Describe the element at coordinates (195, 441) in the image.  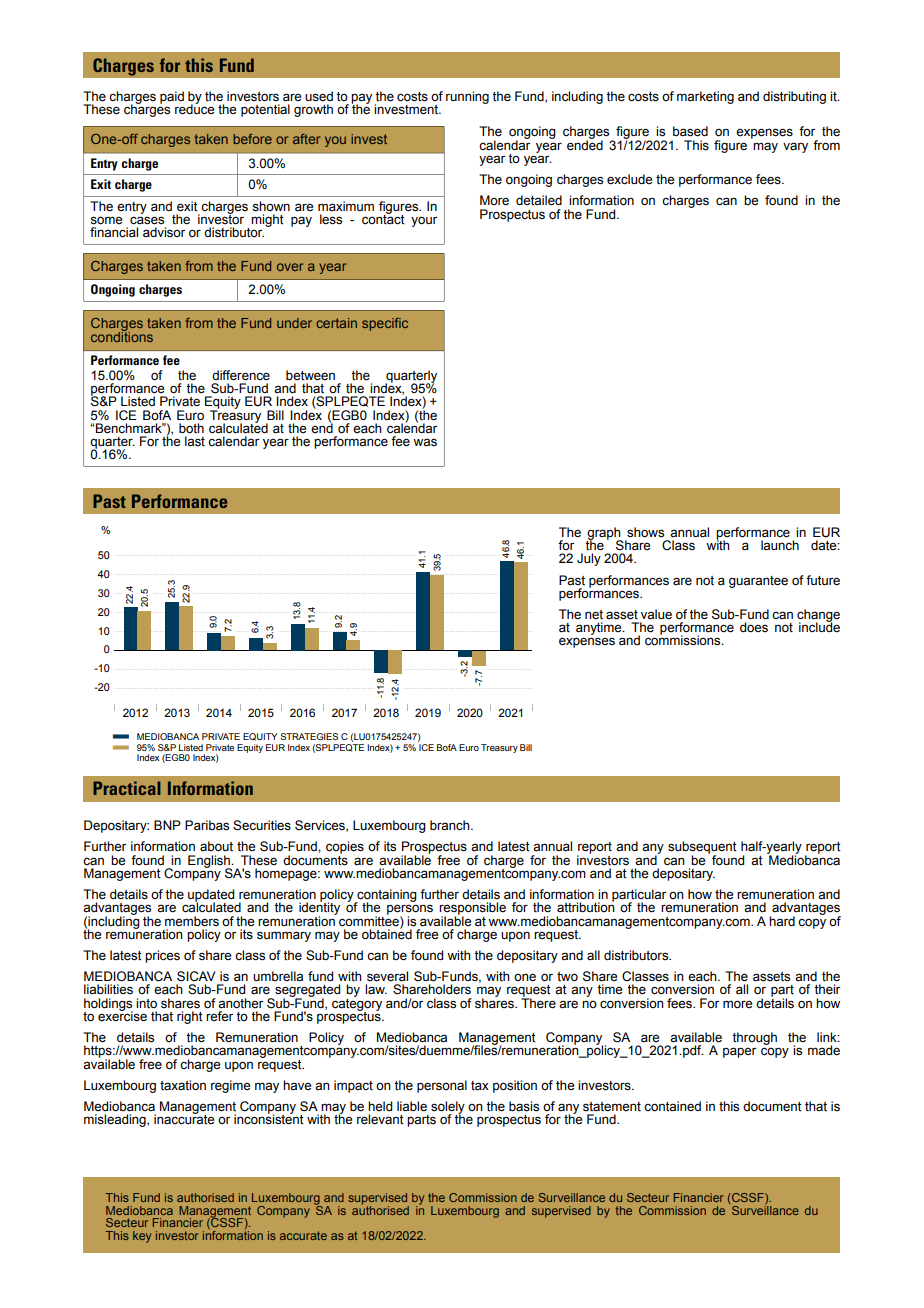
I see `last` at that location.
